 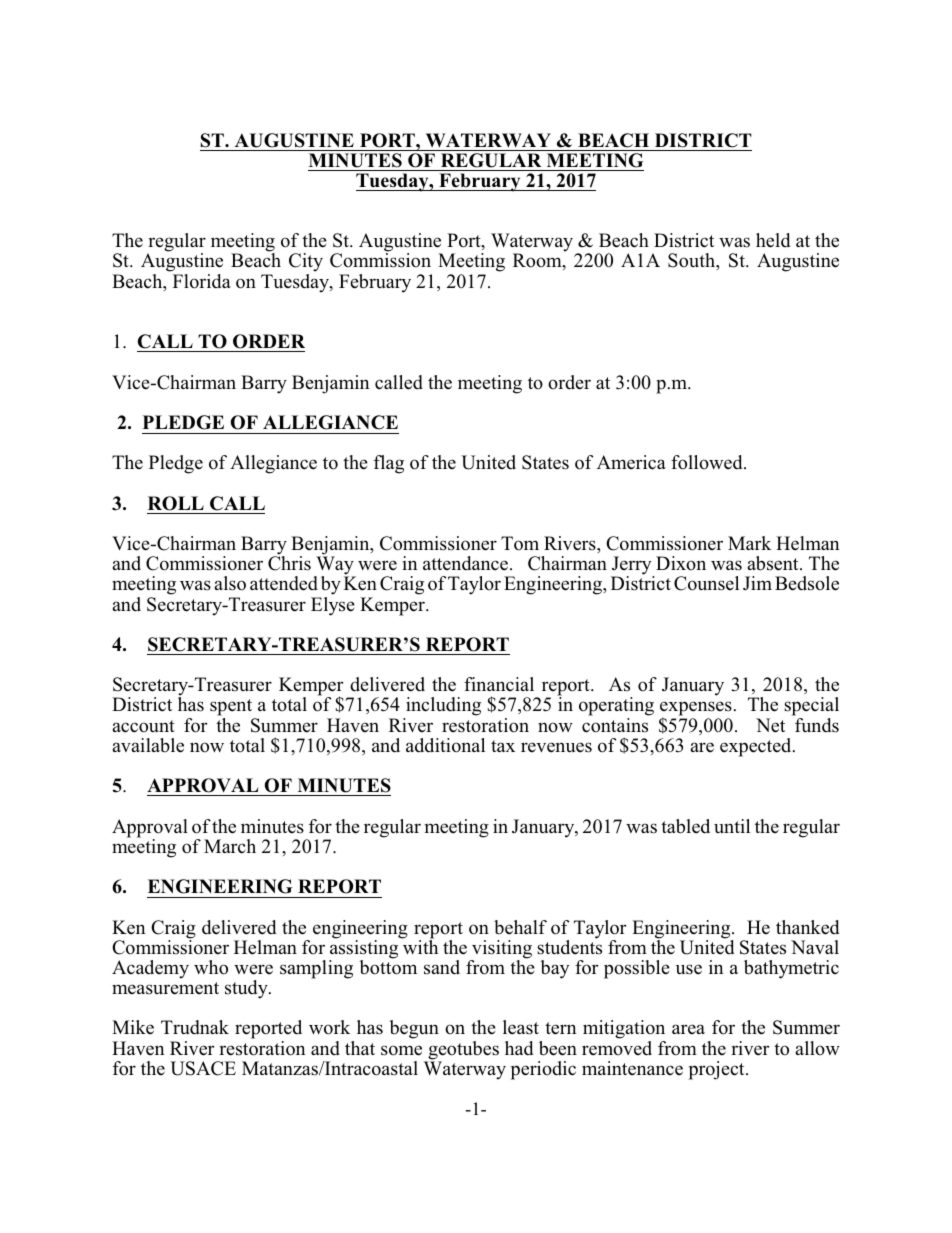 What do you see at coordinates (133, 1027) in the screenshot?
I see `Mike` at bounding box center [133, 1027].
